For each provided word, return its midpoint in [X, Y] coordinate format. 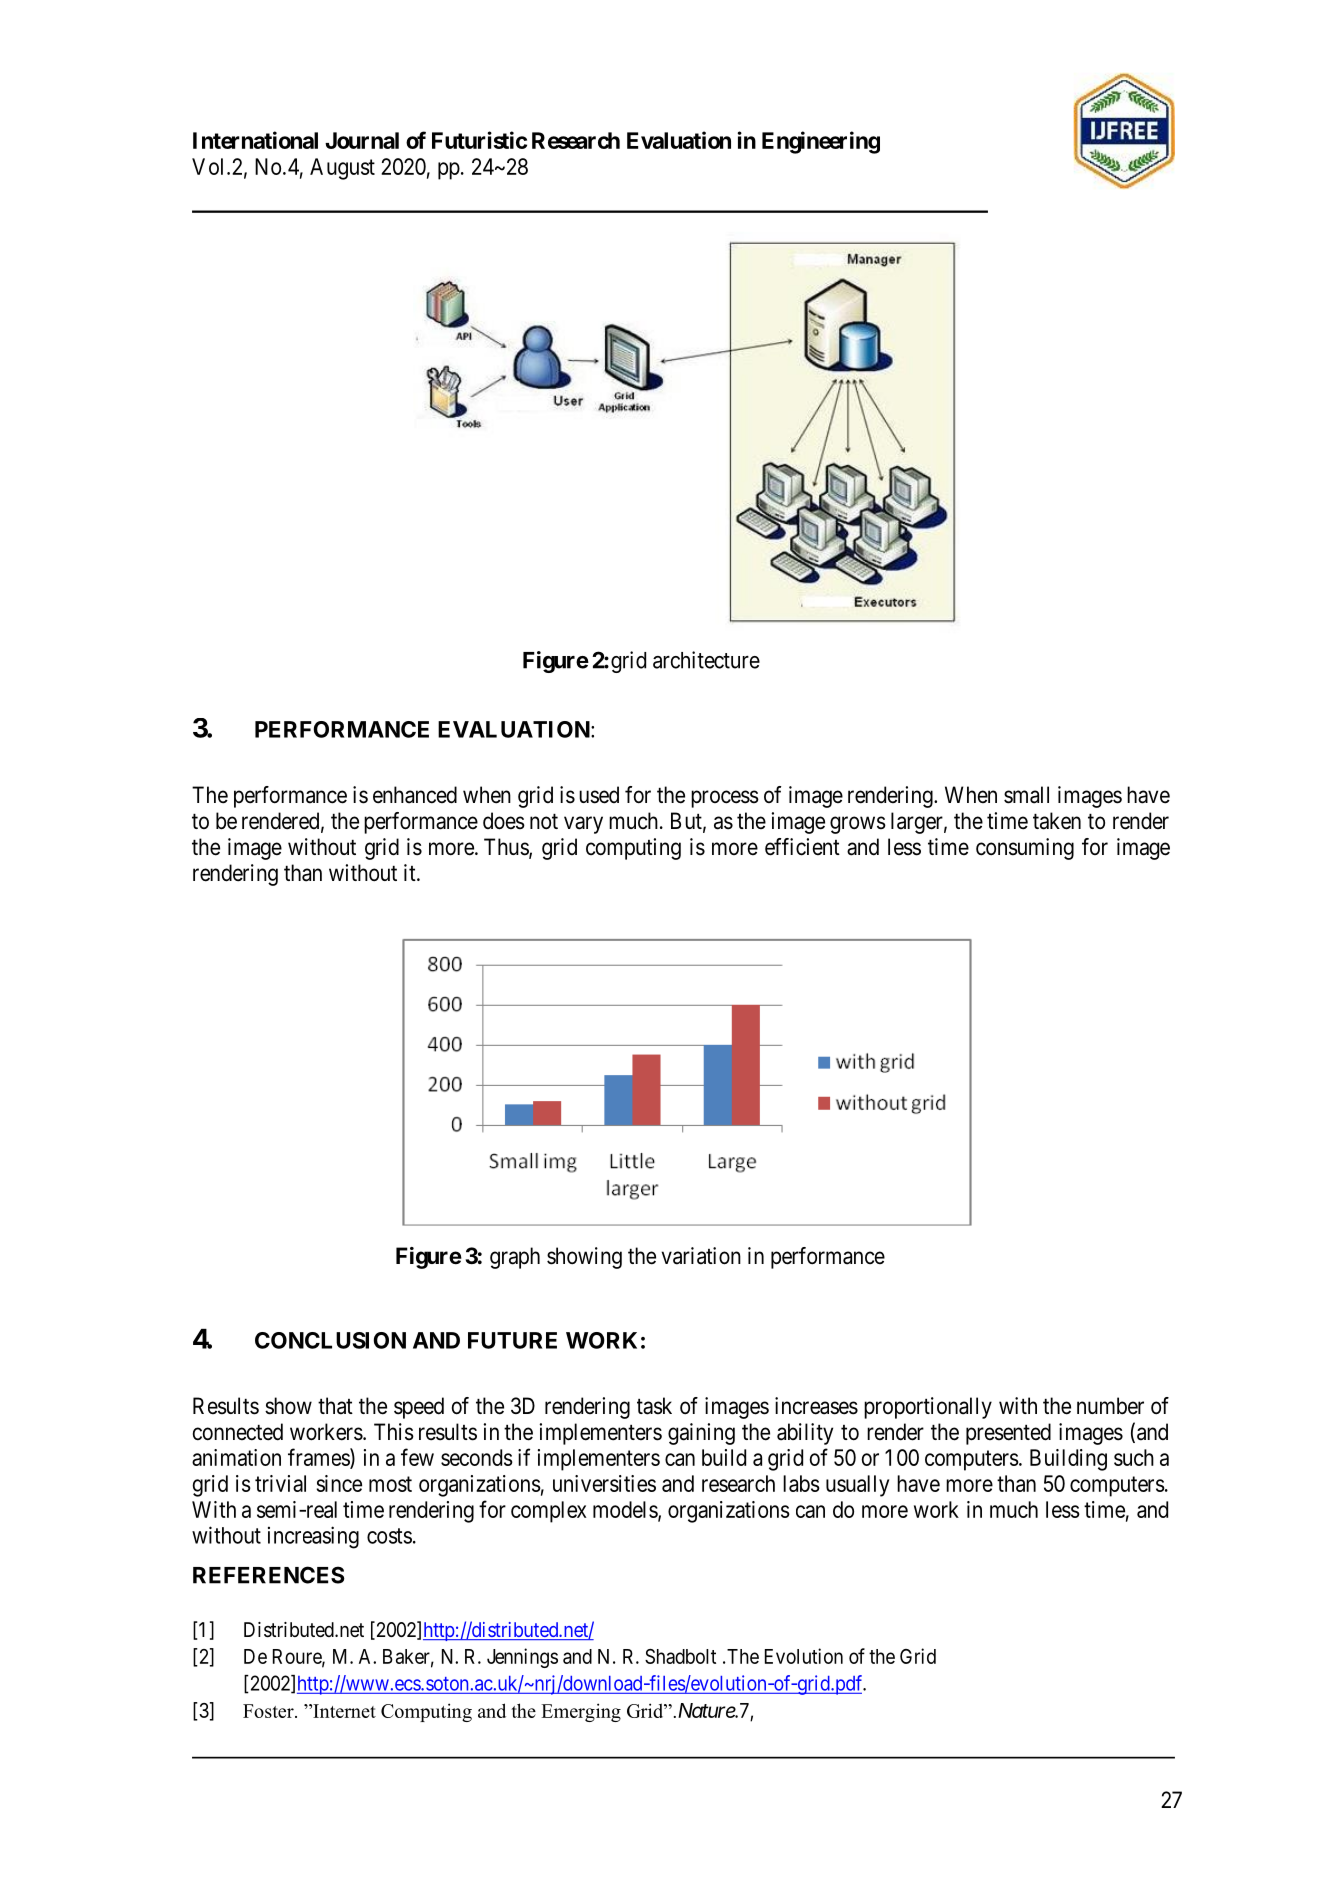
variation [701, 1256]
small [1026, 795]
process [725, 799]
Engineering [821, 142]
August [342, 169]
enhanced [415, 795]
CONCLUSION [330, 1340]
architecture [706, 660]
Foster [269, 1711]
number [1110, 1406]
